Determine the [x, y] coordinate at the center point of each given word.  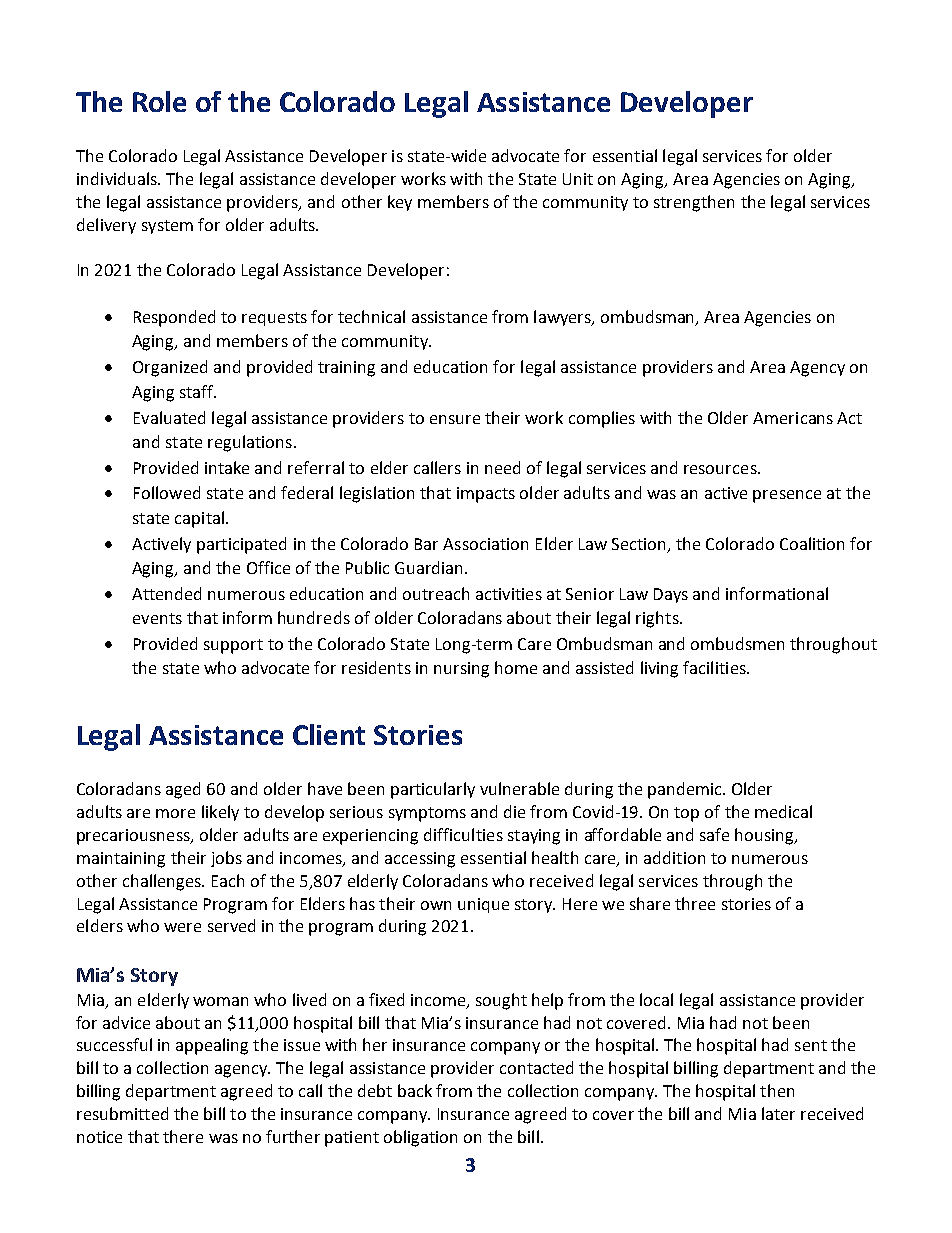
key [400, 203]
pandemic [686, 790]
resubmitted [122, 1113]
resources [721, 469]
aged [183, 790]
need [502, 467]
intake [227, 467]
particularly [433, 790]
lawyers [563, 318]
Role [159, 101]
